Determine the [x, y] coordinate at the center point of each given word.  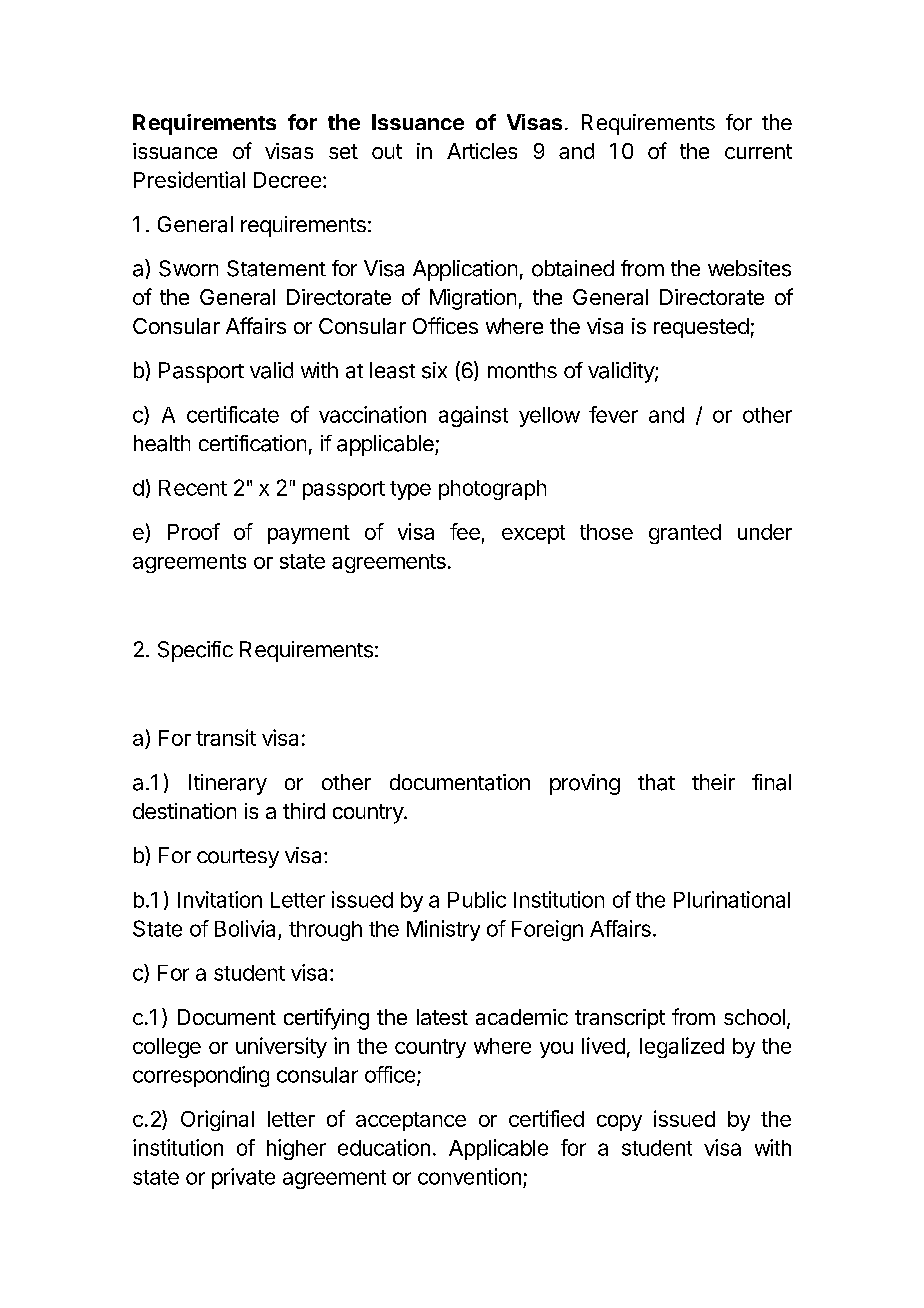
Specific [195, 651]
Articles [482, 151]
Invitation [220, 899]
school [754, 1017]
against [473, 416]
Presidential [189, 179]
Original [217, 1120]
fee [465, 531]
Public [477, 899]
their [713, 782]
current [758, 151]
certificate [233, 414]
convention [469, 1176]
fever [613, 414]
